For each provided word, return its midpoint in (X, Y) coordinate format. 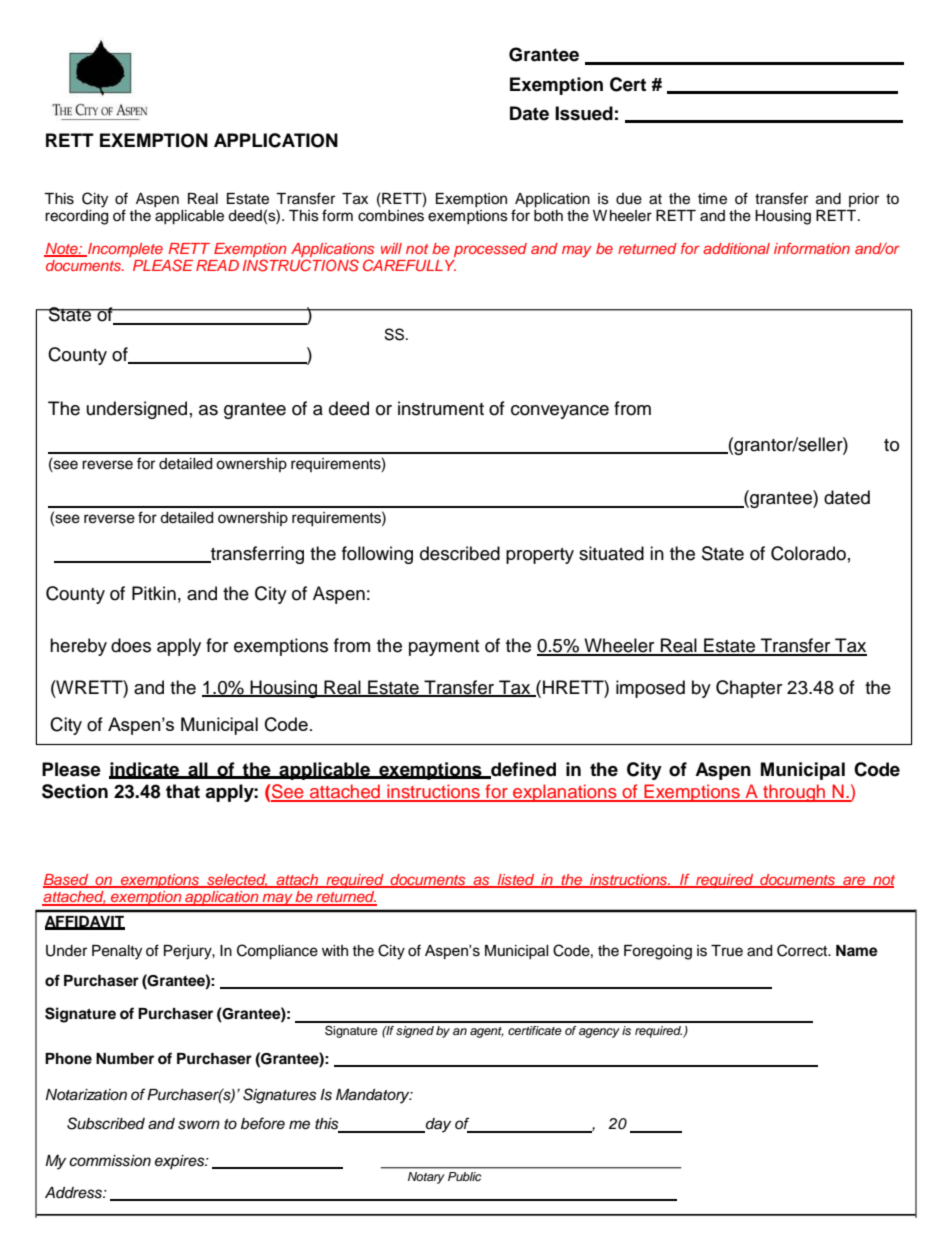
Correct (803, 950)
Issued (584, 113)
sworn (199, 1125)
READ (217, 265)
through (794, 793)
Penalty (117, 952)
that (183, 791)
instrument (441, 408)
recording (76, 217)
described (460, 553)
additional (736, 248)
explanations (565, 793)
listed (516, 880)
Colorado (808, 553)
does (131, 645)
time (712, 199)
